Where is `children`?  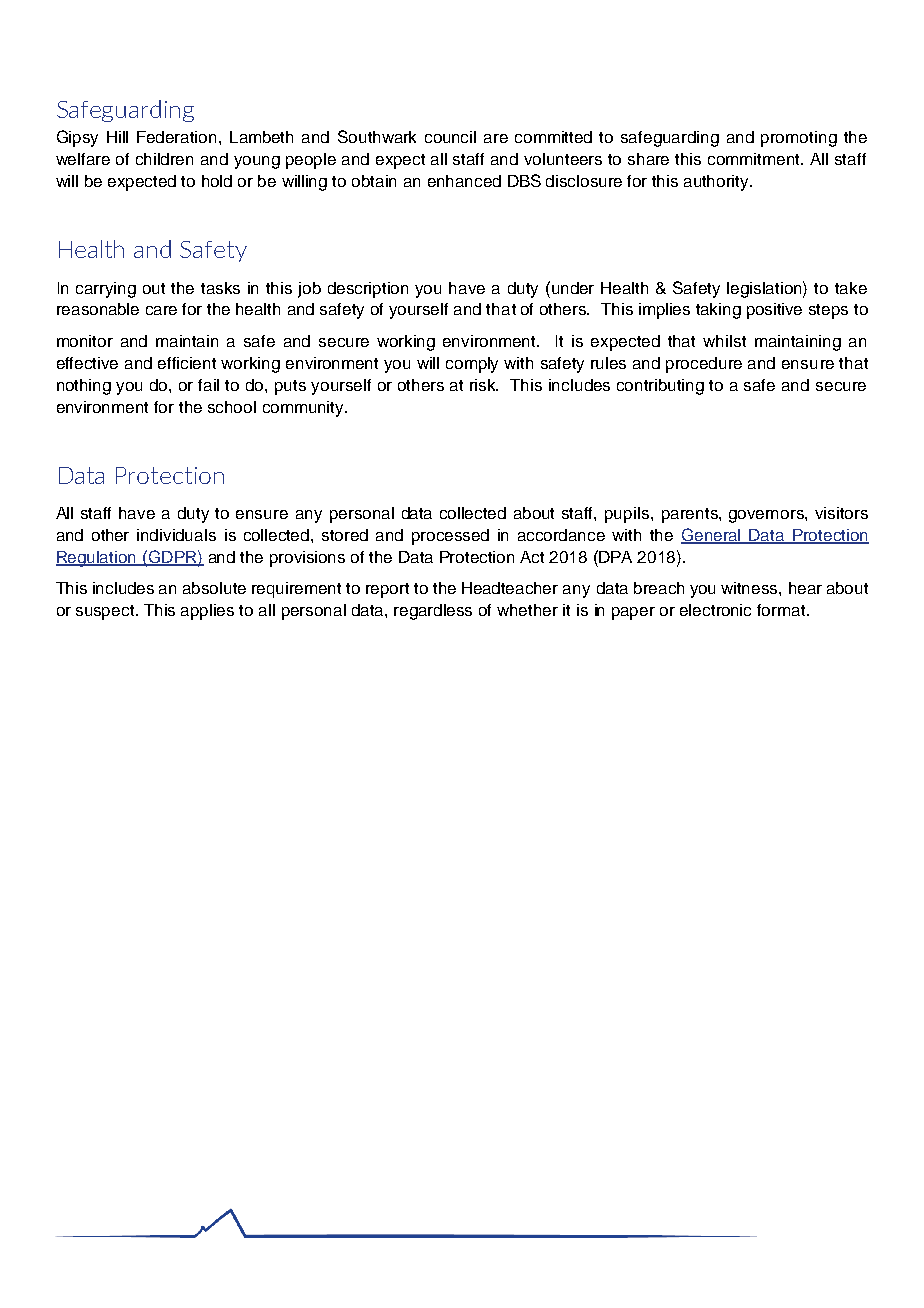
children is located at coordinates (164, 159).
